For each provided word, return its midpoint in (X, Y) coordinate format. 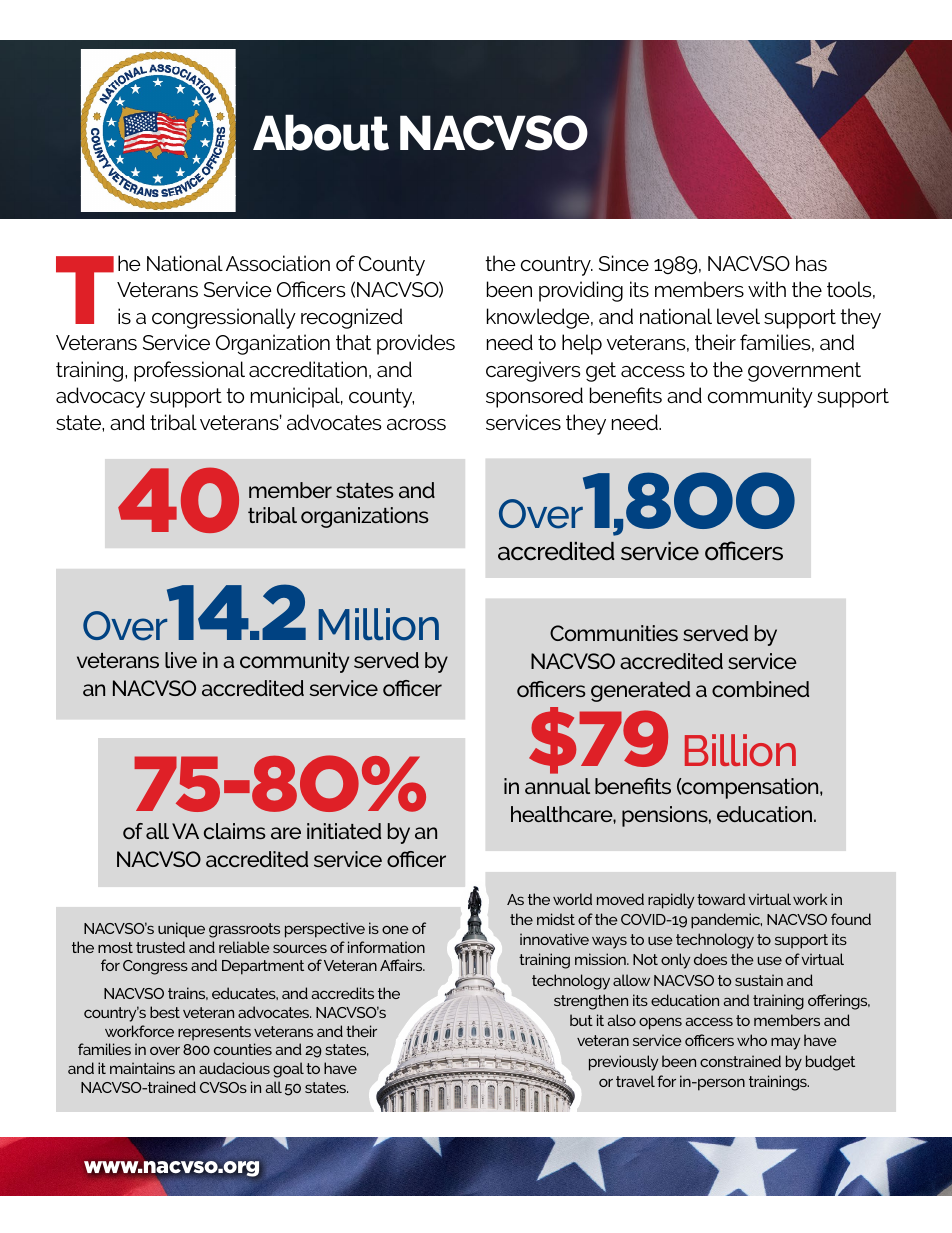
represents (214, 1033)
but (581, 1020)
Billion (740, 750)
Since (624, 263)
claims (235, 831)
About (321, 132)
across (416, 424)
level (738, 316)
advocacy (100, 397)
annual (557, 786)
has (811, 263)
